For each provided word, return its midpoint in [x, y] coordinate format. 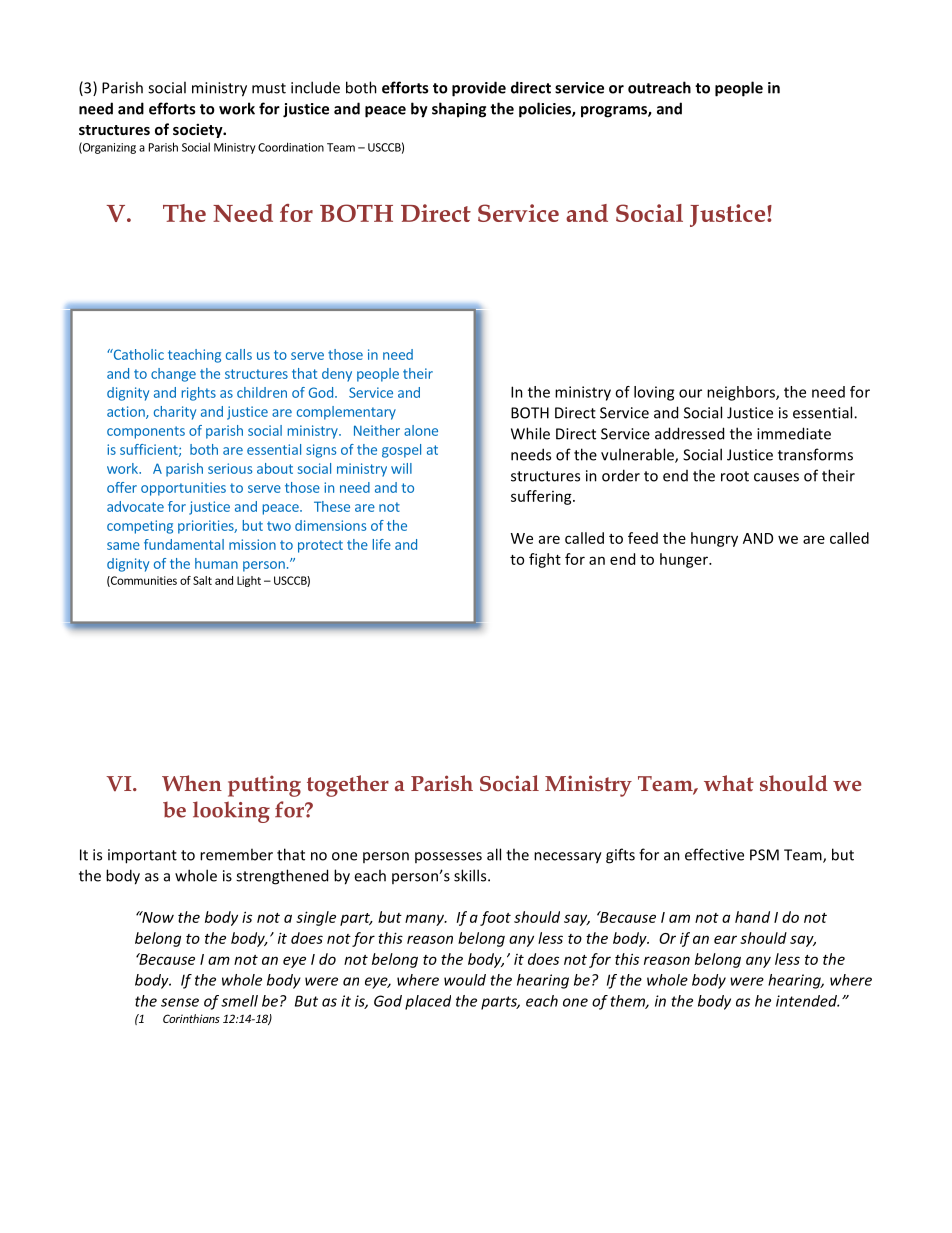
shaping [459, 110]
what [729, 783]
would [465, 980]
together [348, 786]
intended [807, 1001]
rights [199, 394]
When [192, 783]
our [690, 393]
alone [421, 430]
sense [180, 1002]
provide [479, 89]
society [199, 130]
